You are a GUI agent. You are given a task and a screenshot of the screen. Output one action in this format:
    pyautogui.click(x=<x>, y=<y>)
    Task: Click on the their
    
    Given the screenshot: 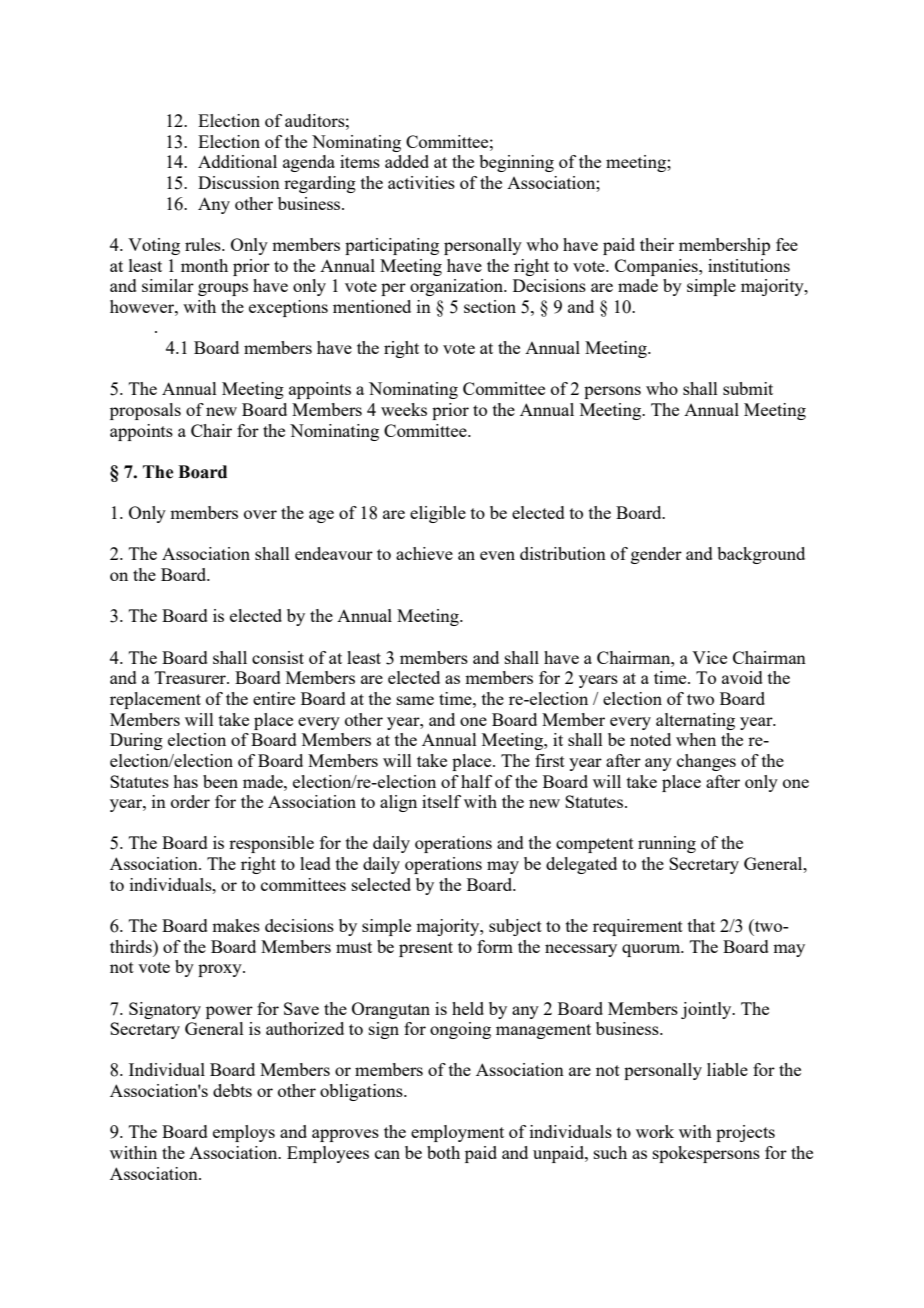 What is the action you would take?
    pyautogui.click(x=657, y=244)
